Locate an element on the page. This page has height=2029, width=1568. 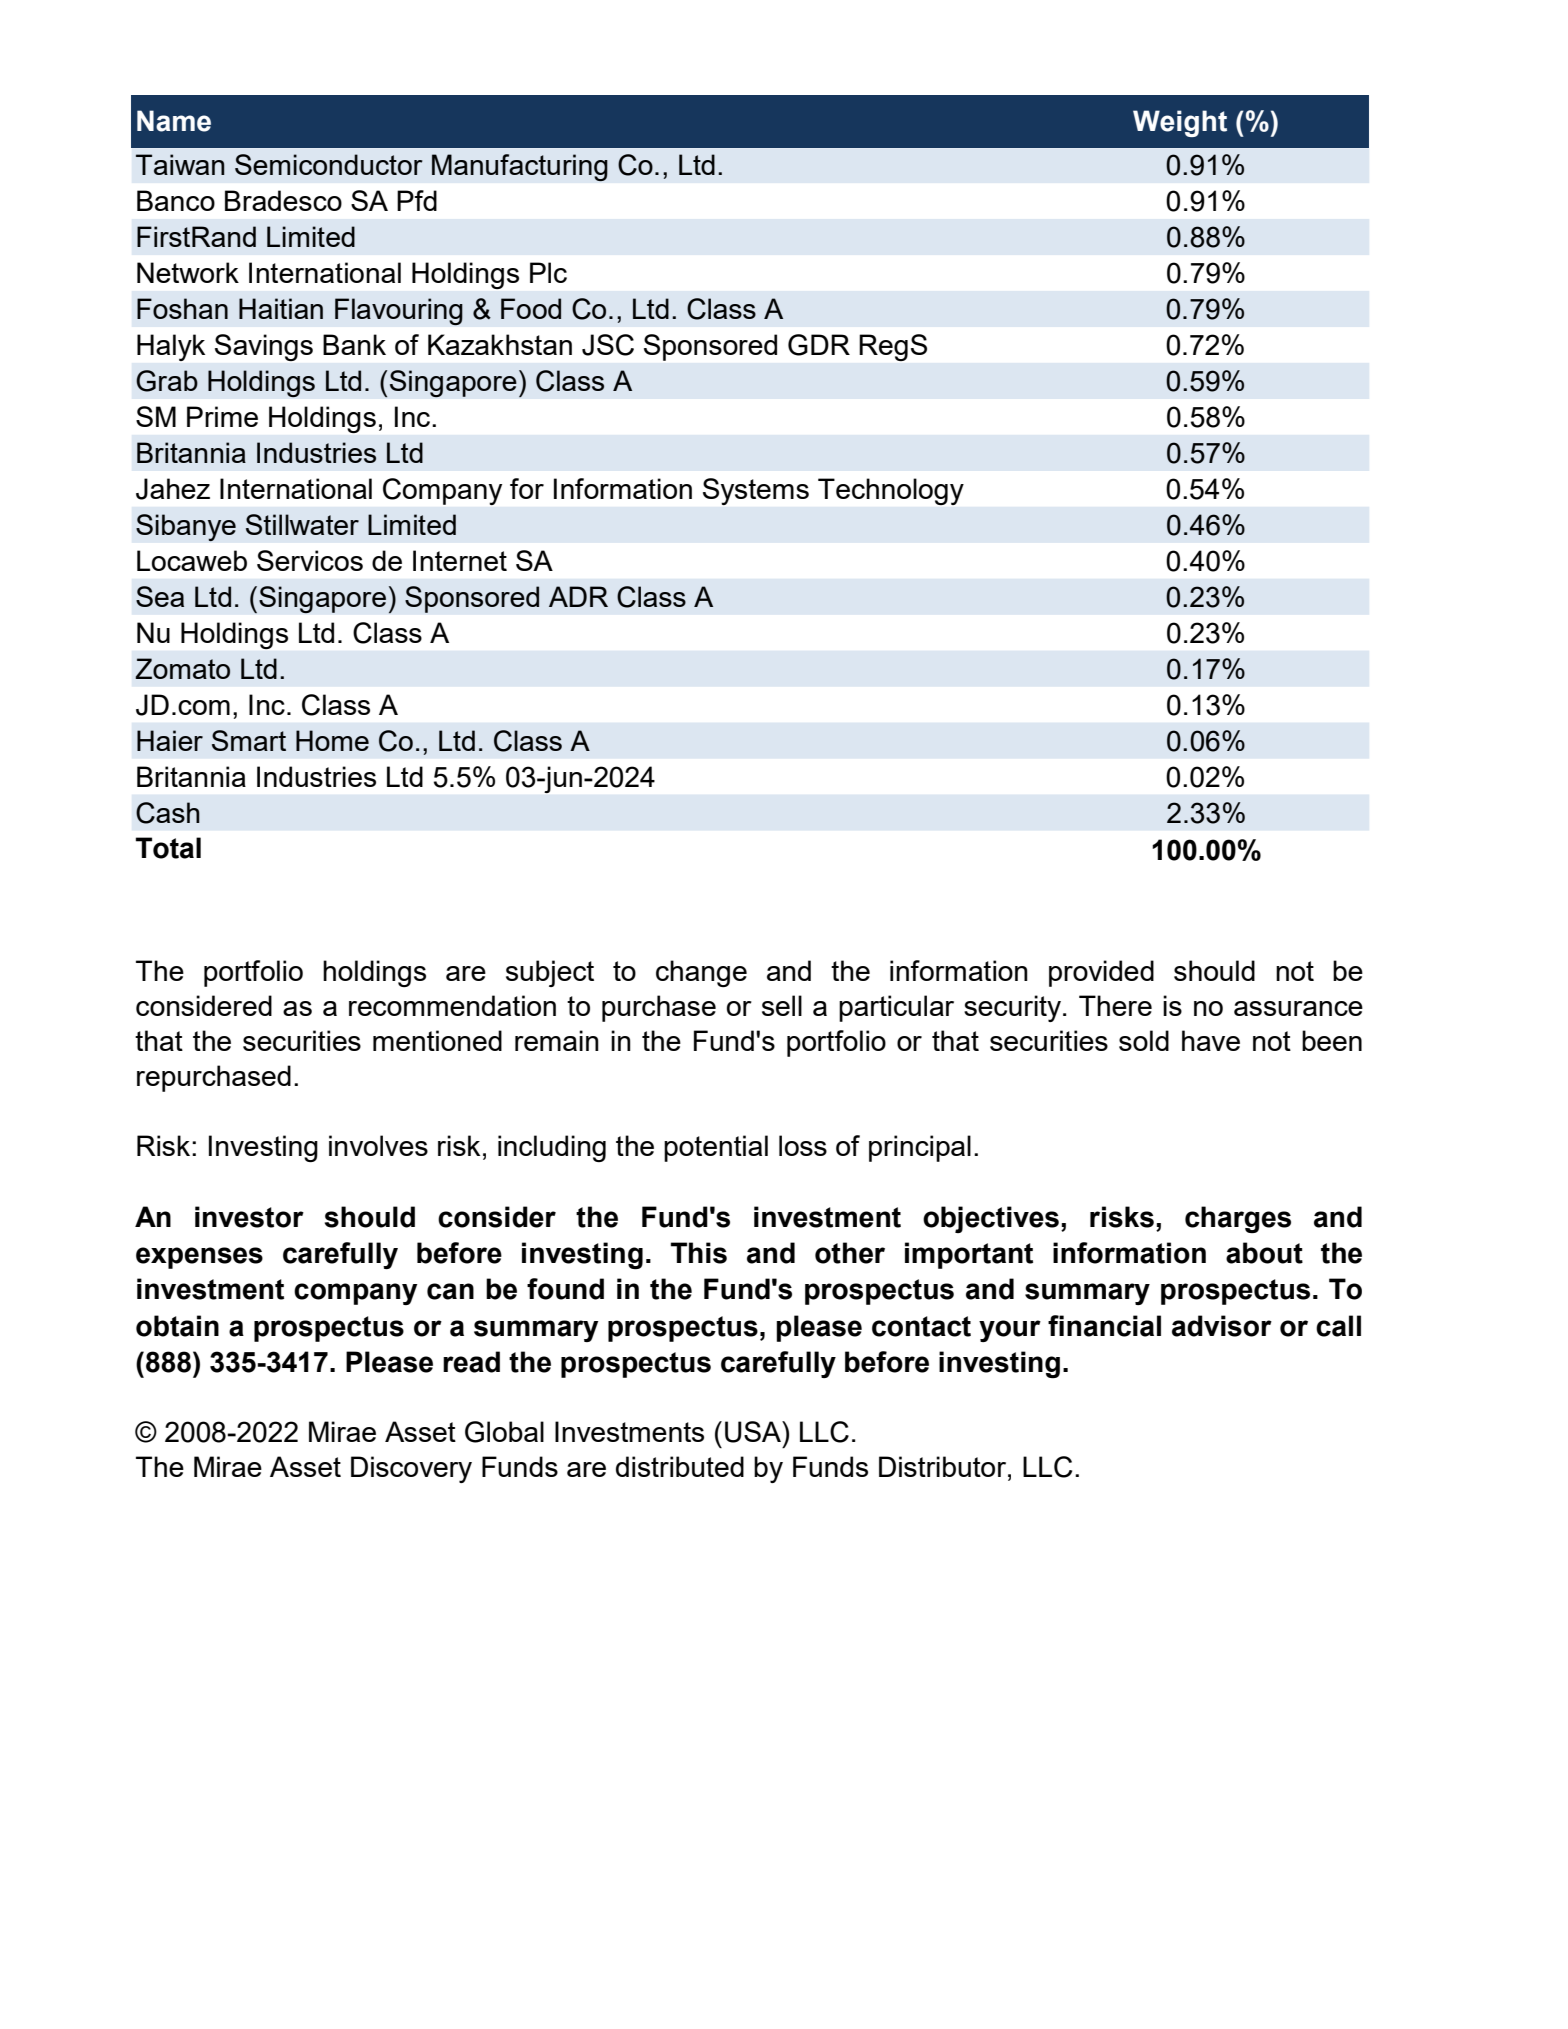
Home is located at coordinates (332, 740).
